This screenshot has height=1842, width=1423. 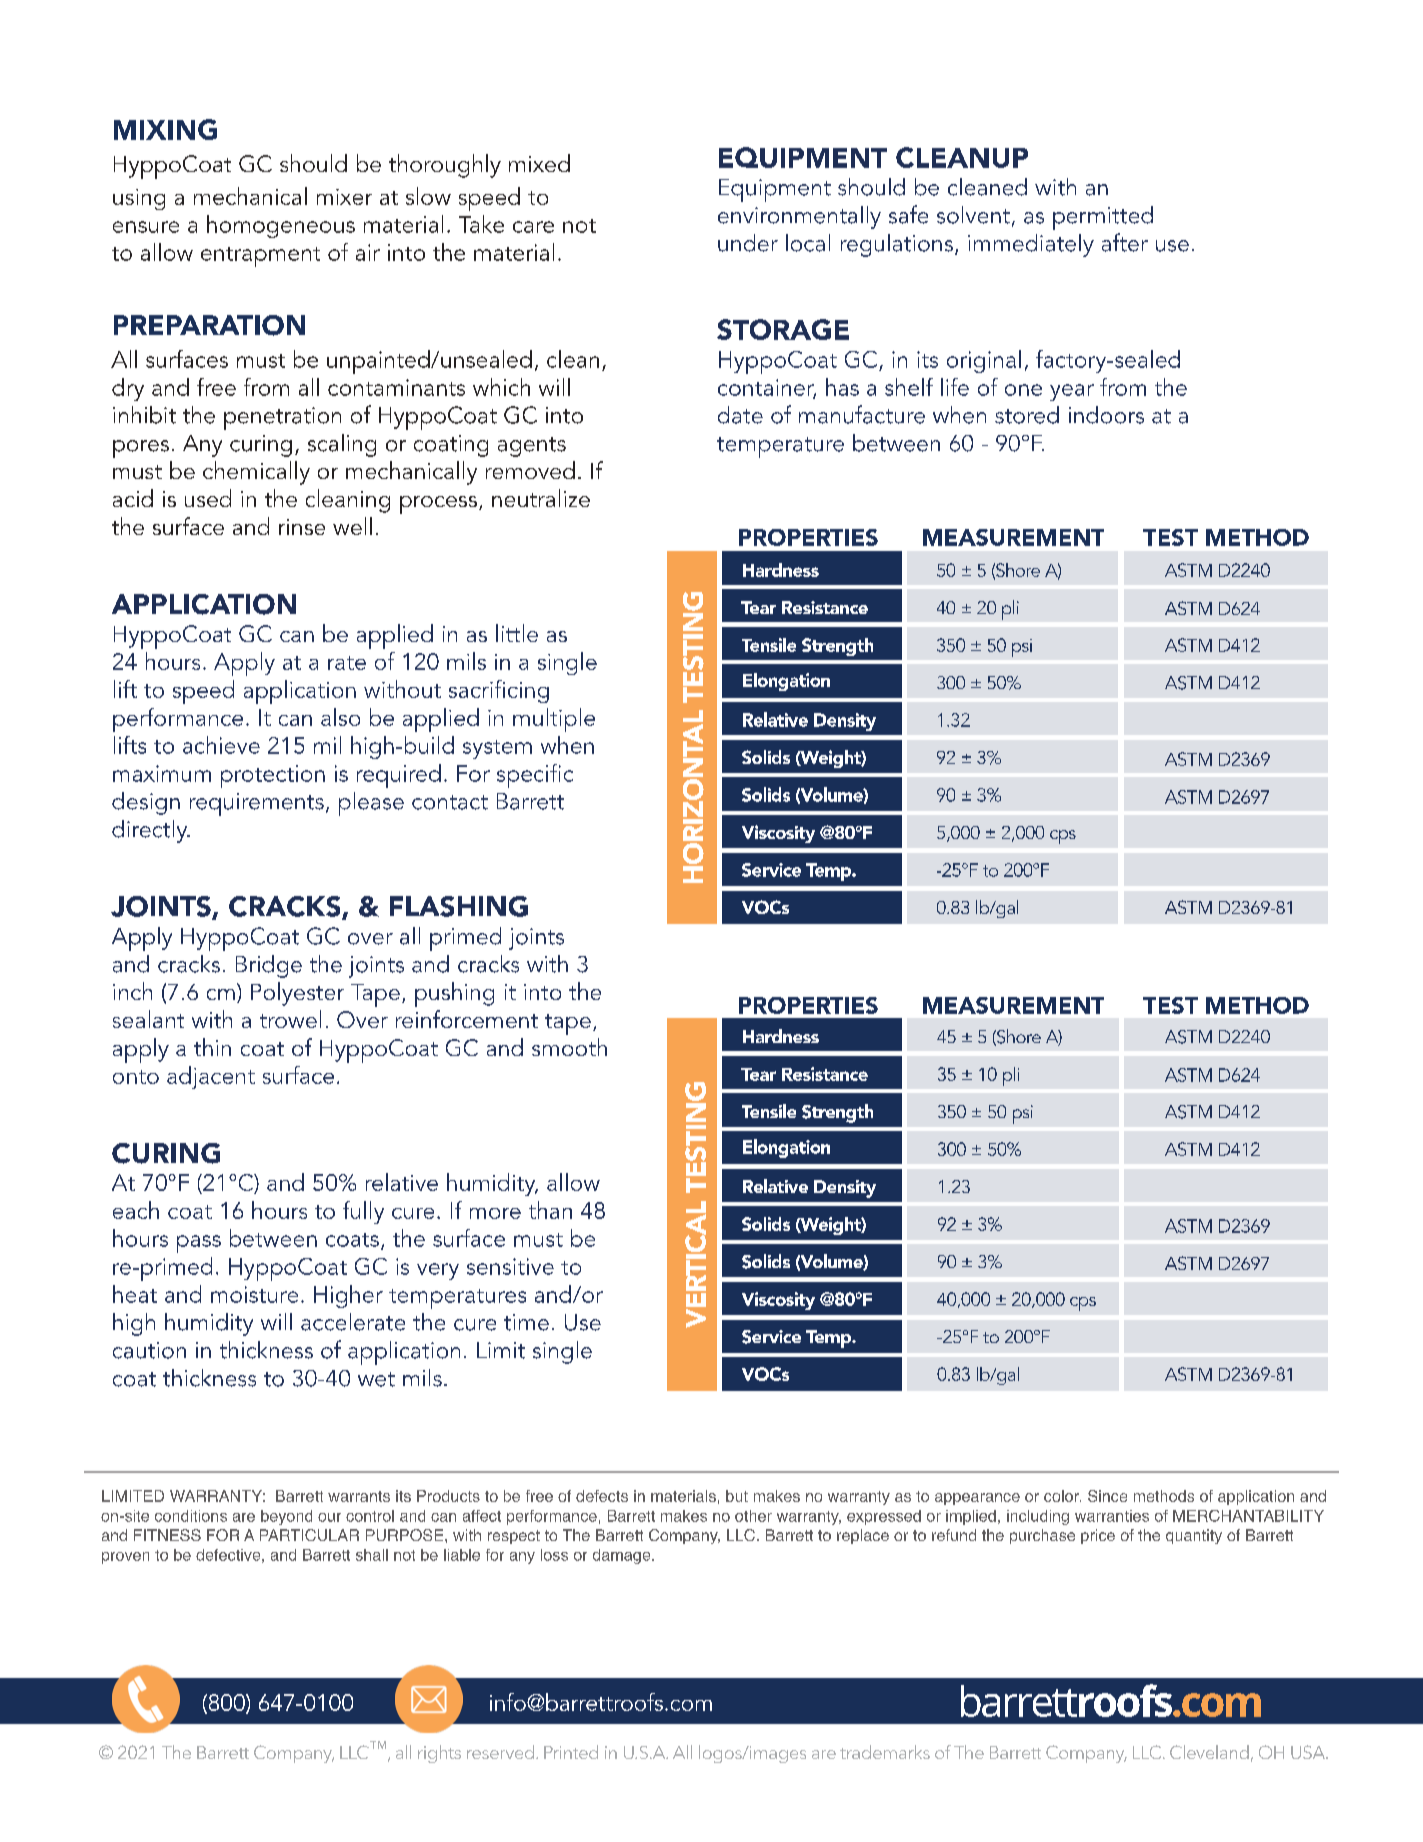 What do you see at coordinates (748, 243) in the screenshot?
I see `under` at bounding box center [748, 243].
